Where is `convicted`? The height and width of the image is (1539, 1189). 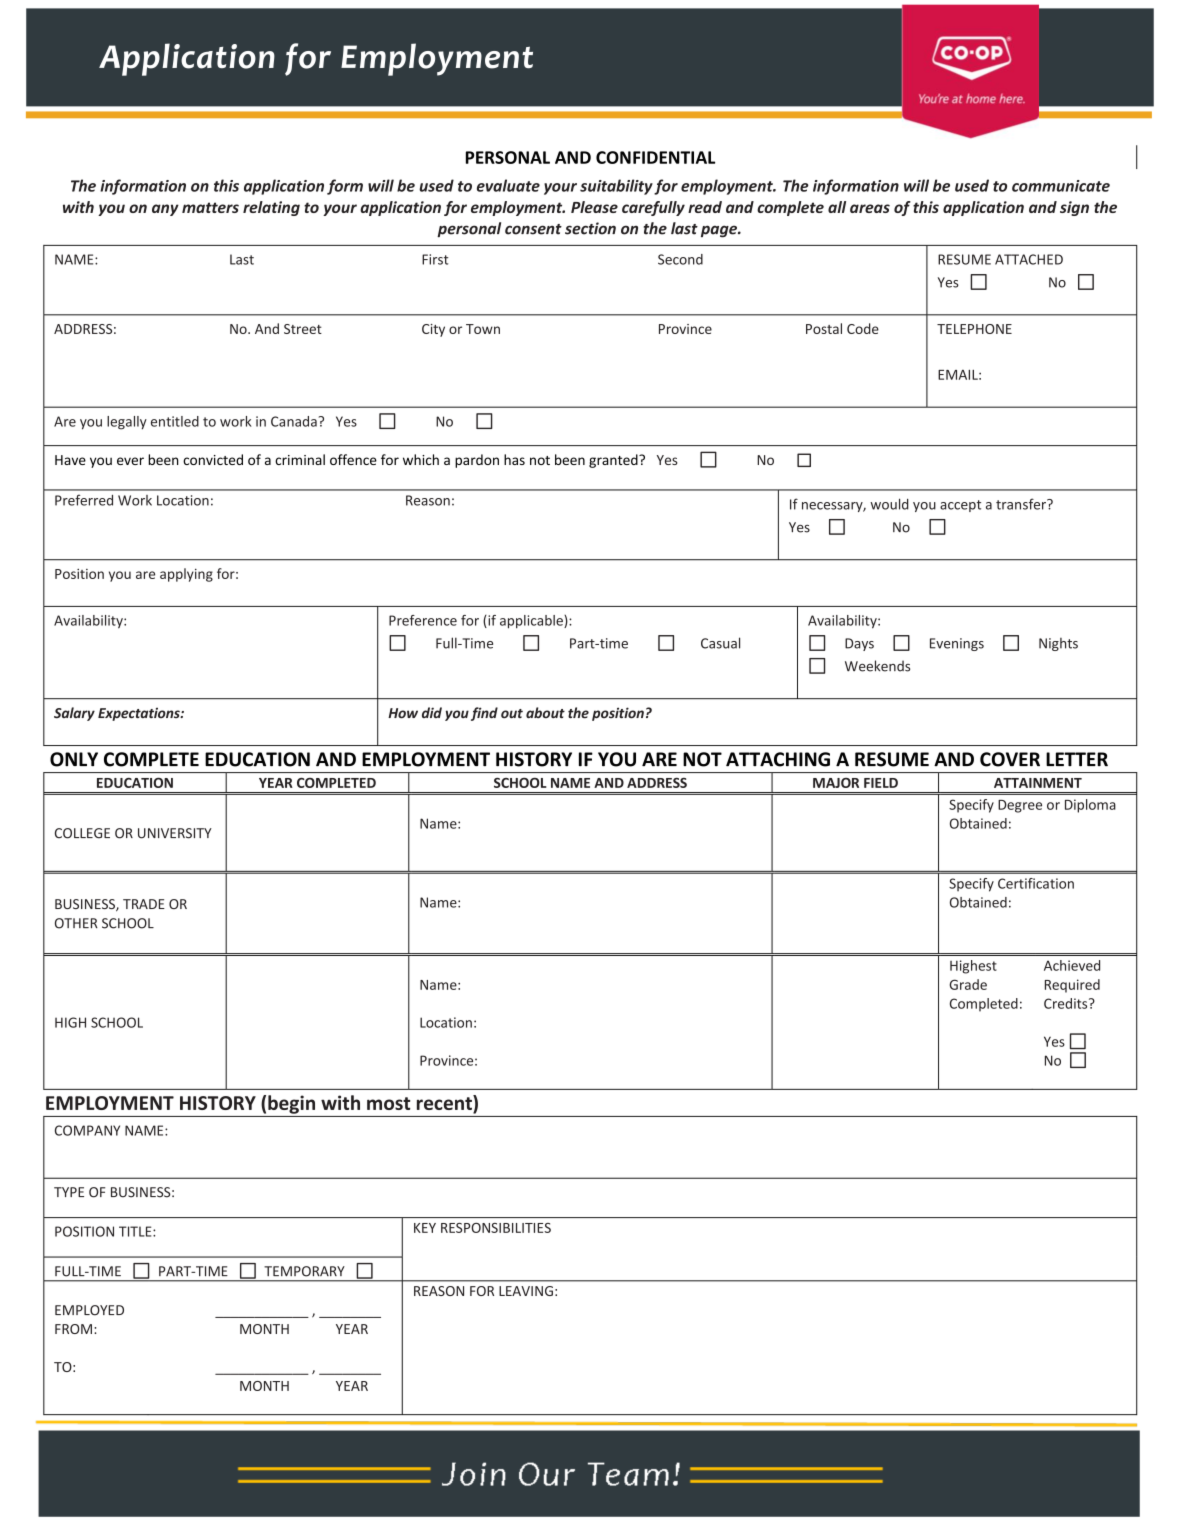
convicted is located at coordinates (213, 459).
